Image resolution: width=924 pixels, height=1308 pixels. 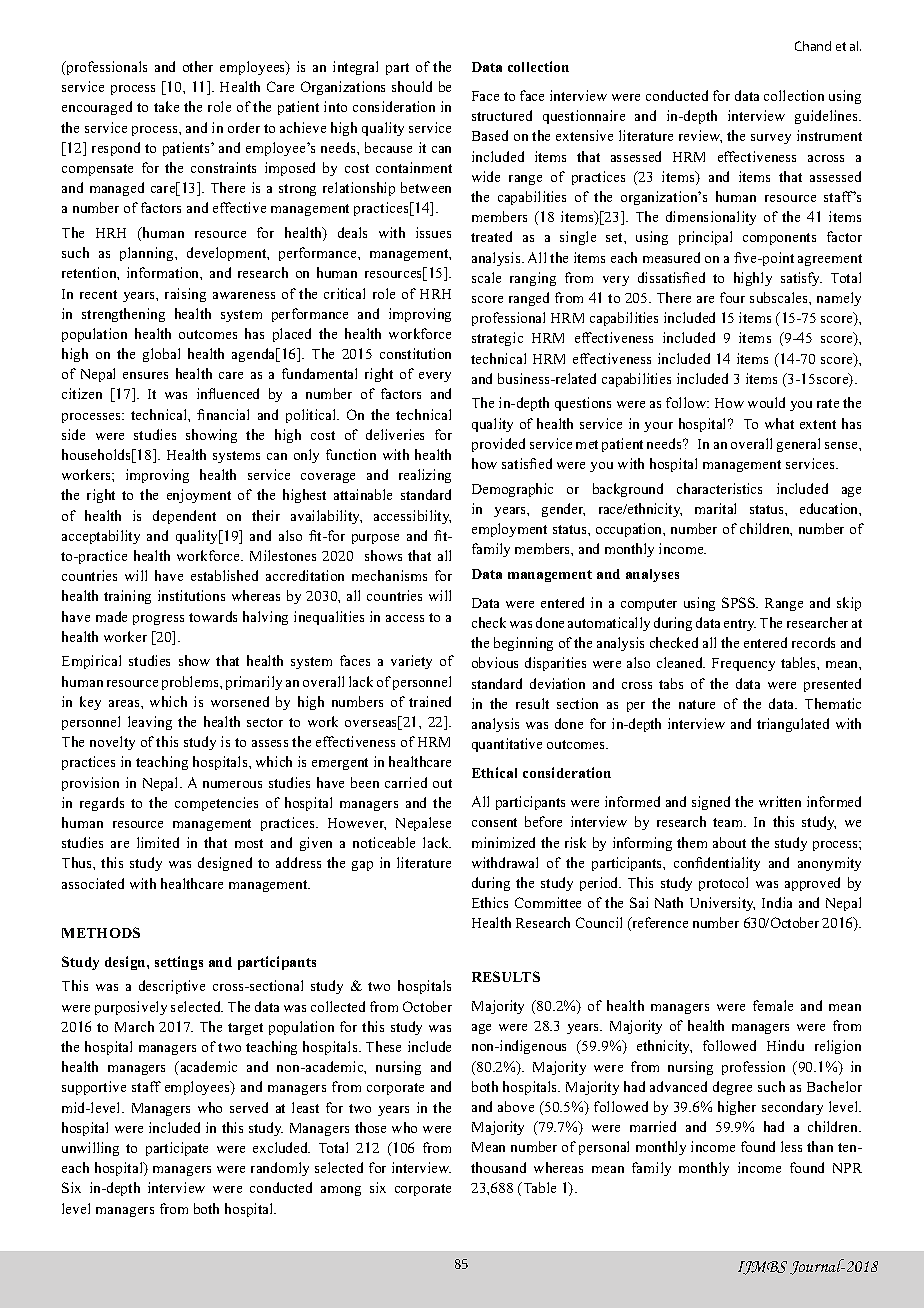 What do you see at coordinates (199, 496) in the page?
I see `enjoyment` at bounding box center [199, 496].
